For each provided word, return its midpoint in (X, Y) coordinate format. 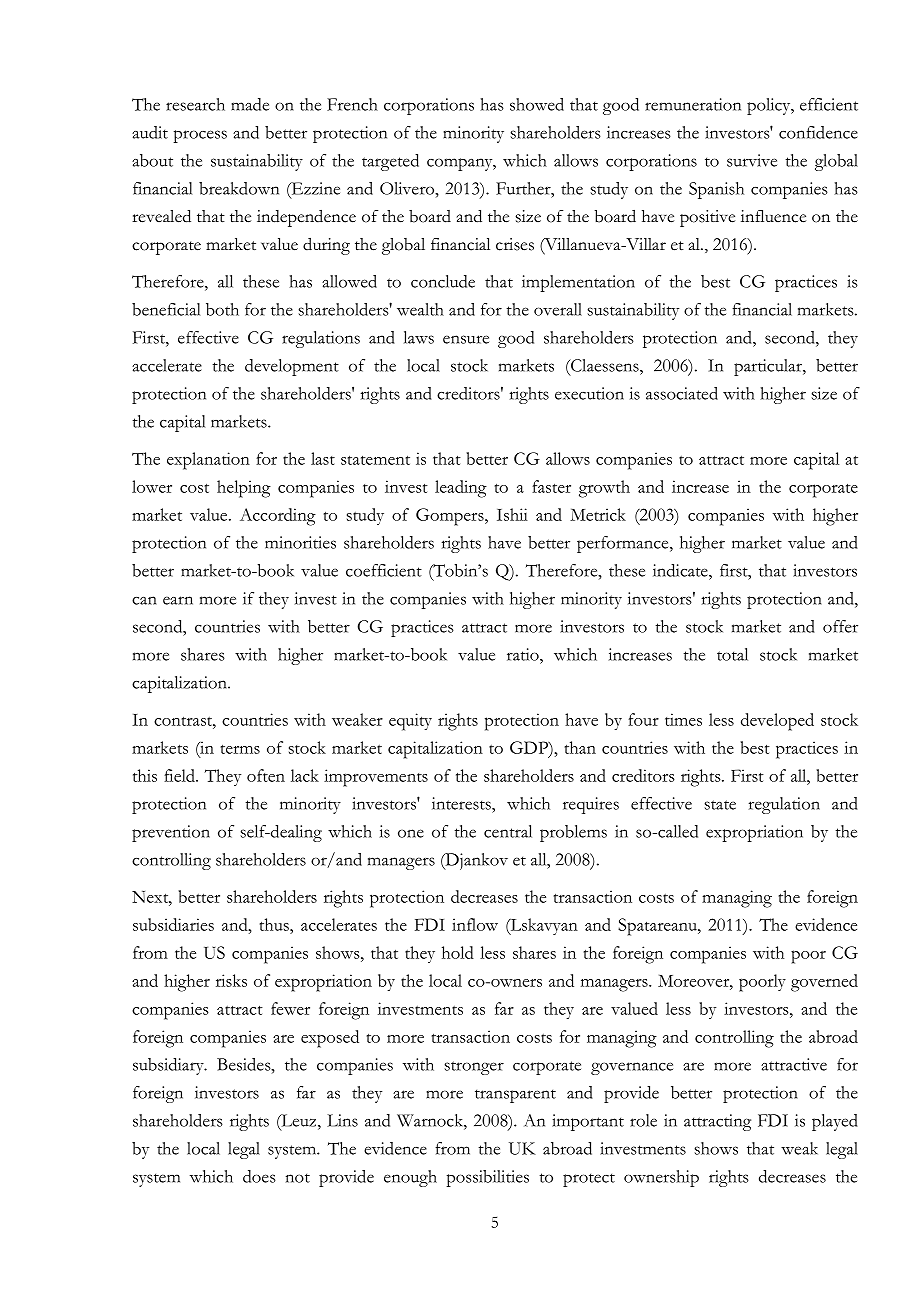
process (200, 136)
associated (682, 393)
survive (752, 160)
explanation (208, 461)
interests (462, 803)
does (259, 1176)
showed (537, 104)
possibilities (487, 1178)
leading (461, 489)
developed (777, 722)
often (266, 775)
